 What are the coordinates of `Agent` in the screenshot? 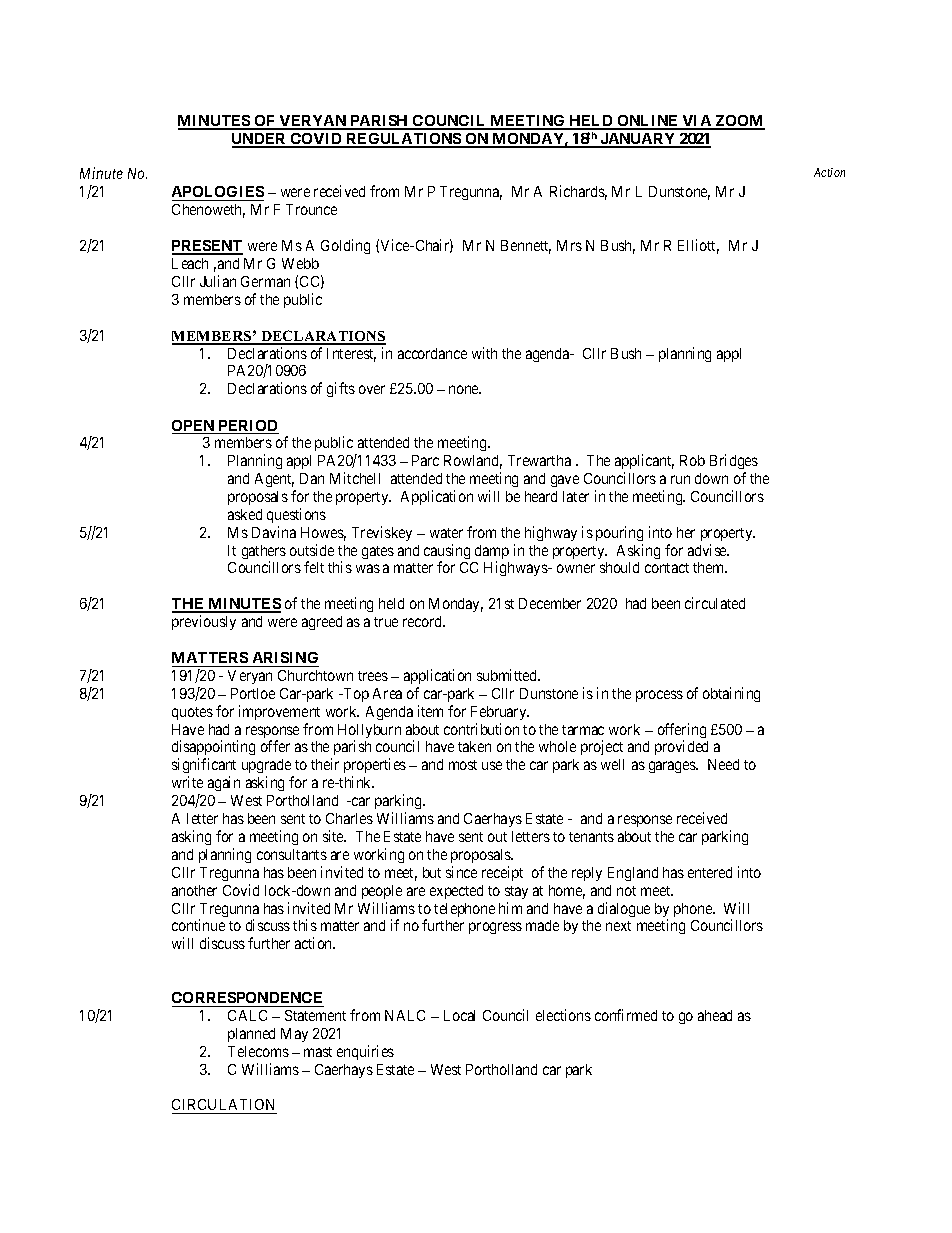 It's located at (274, 480).
